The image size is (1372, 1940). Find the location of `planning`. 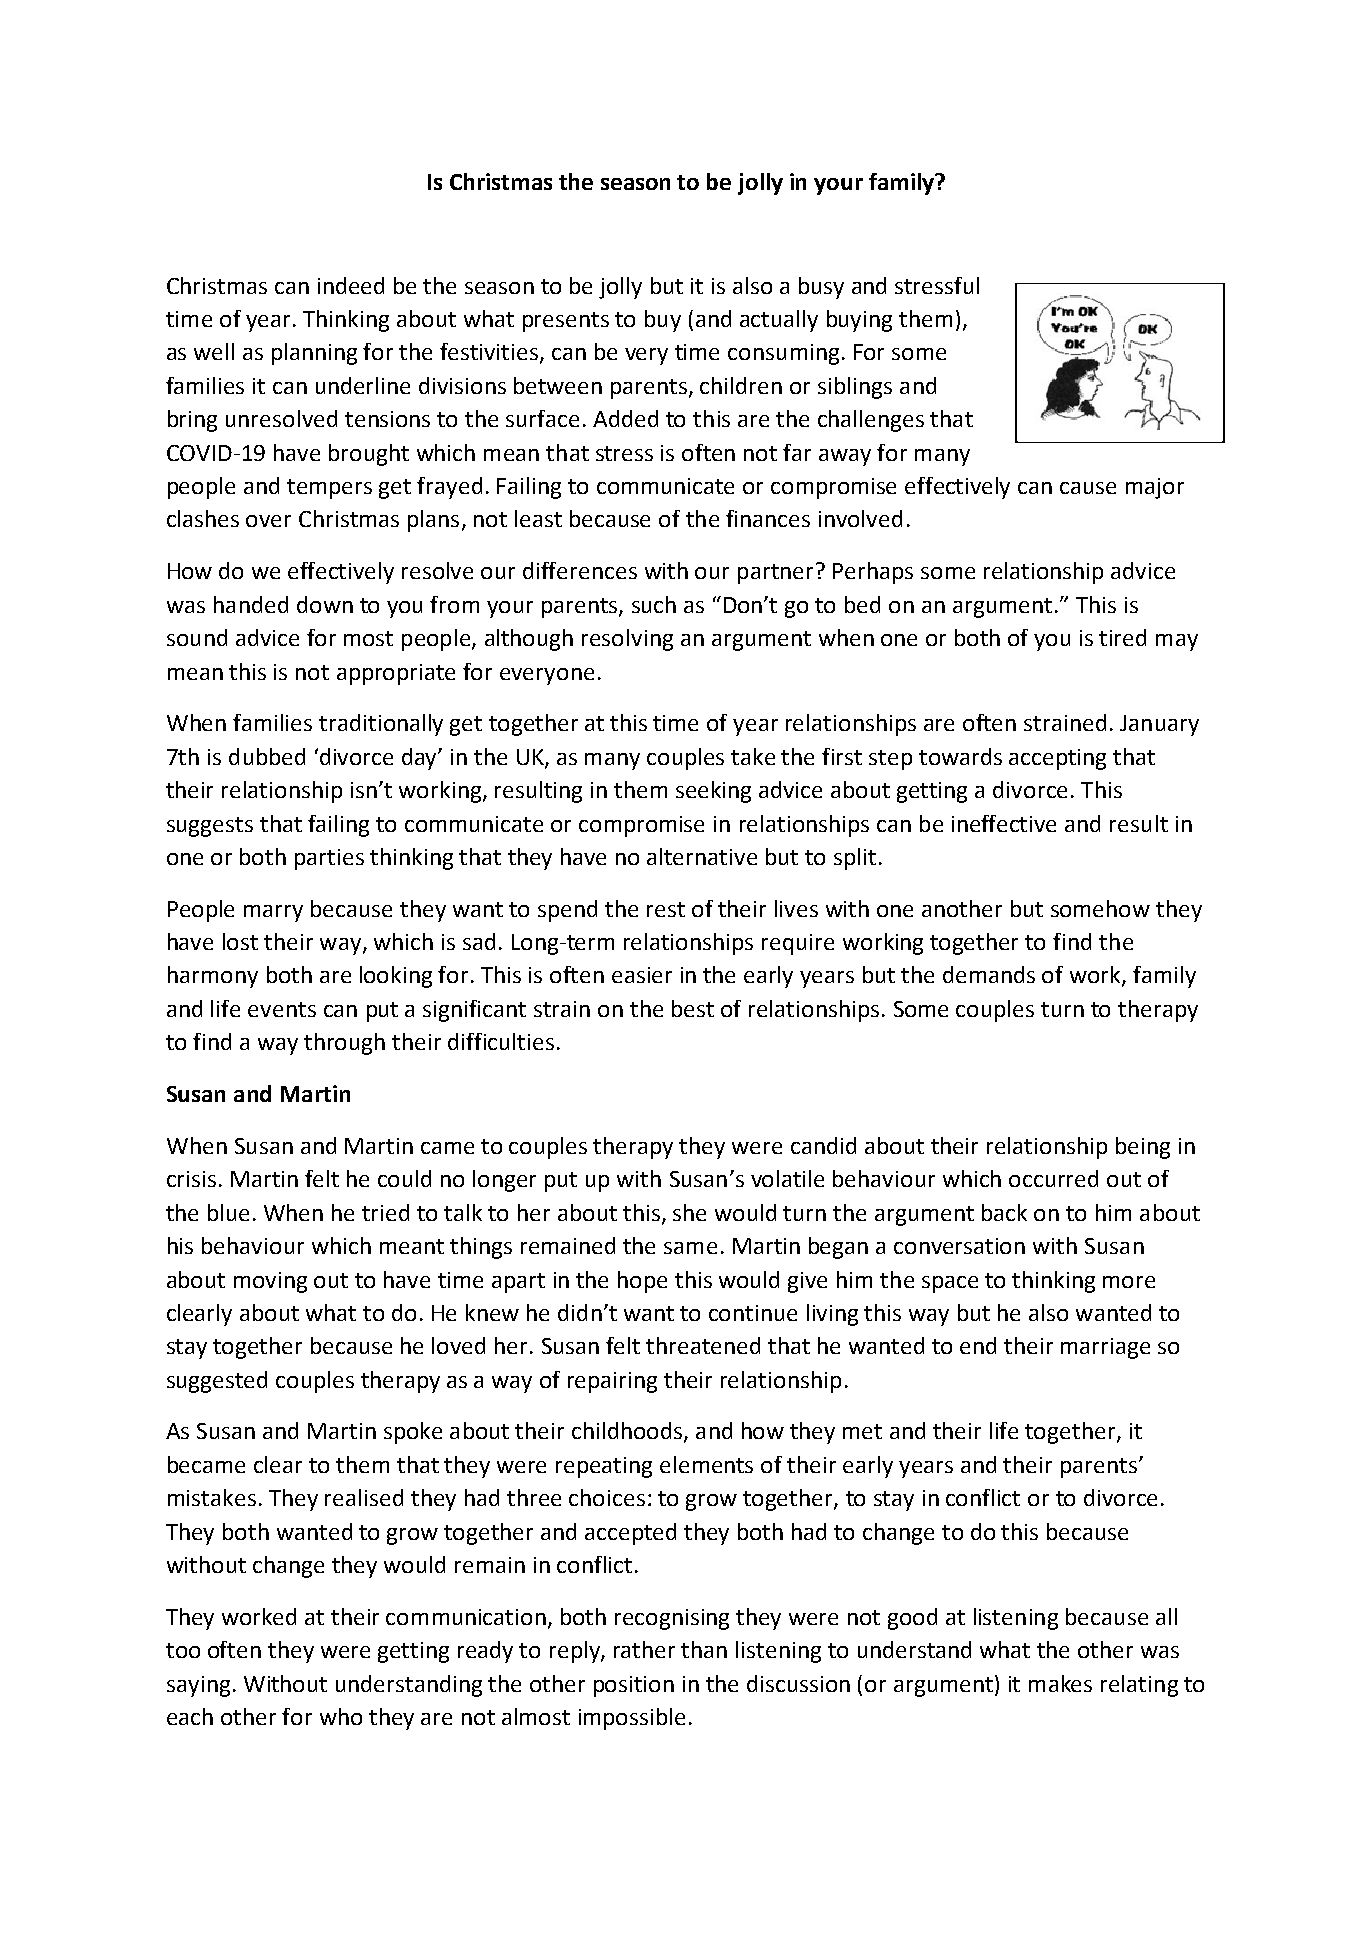

planning is located at coordinates (314, 354).
